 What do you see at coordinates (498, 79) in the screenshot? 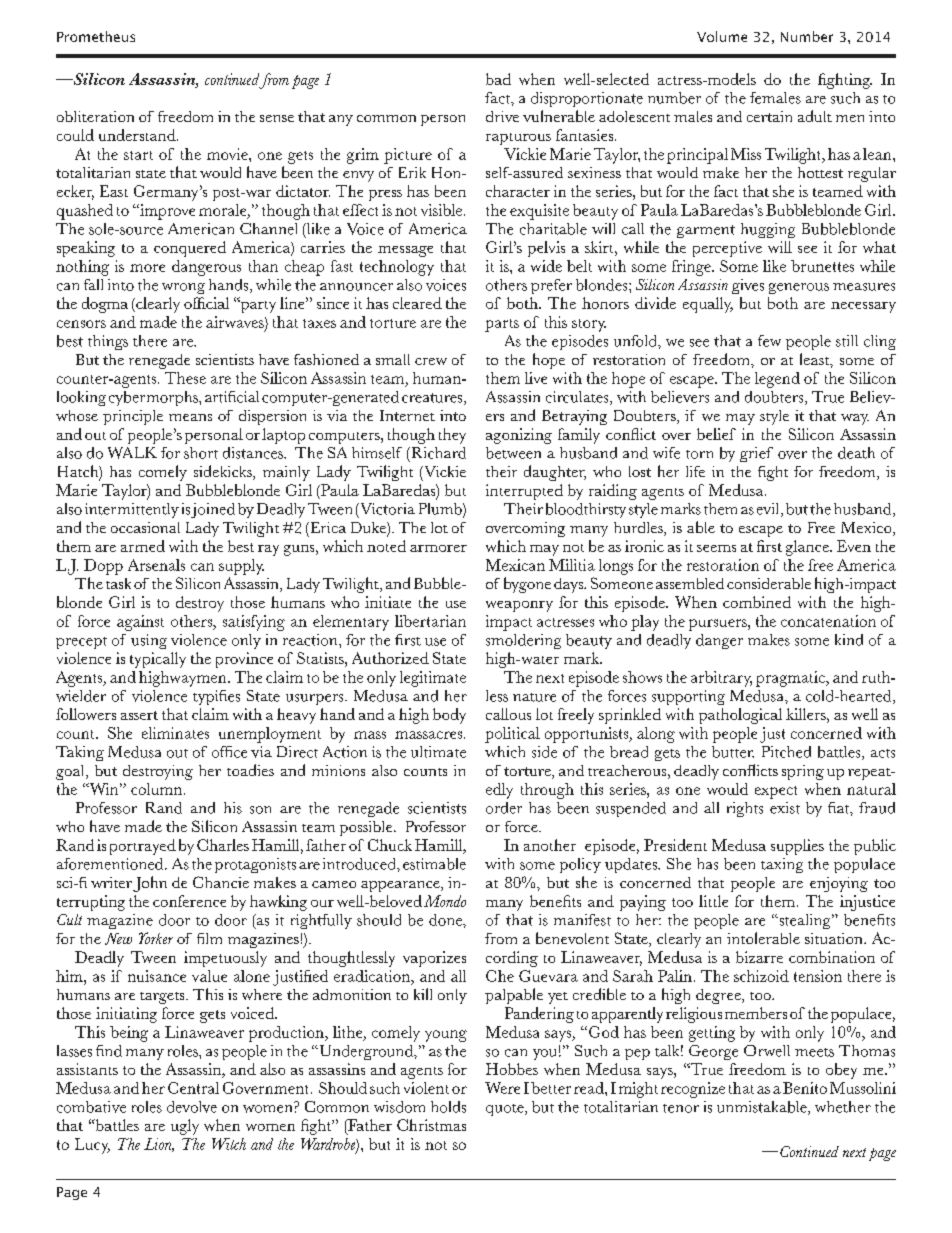
I see `bad` at bounding box center [498, 79].
